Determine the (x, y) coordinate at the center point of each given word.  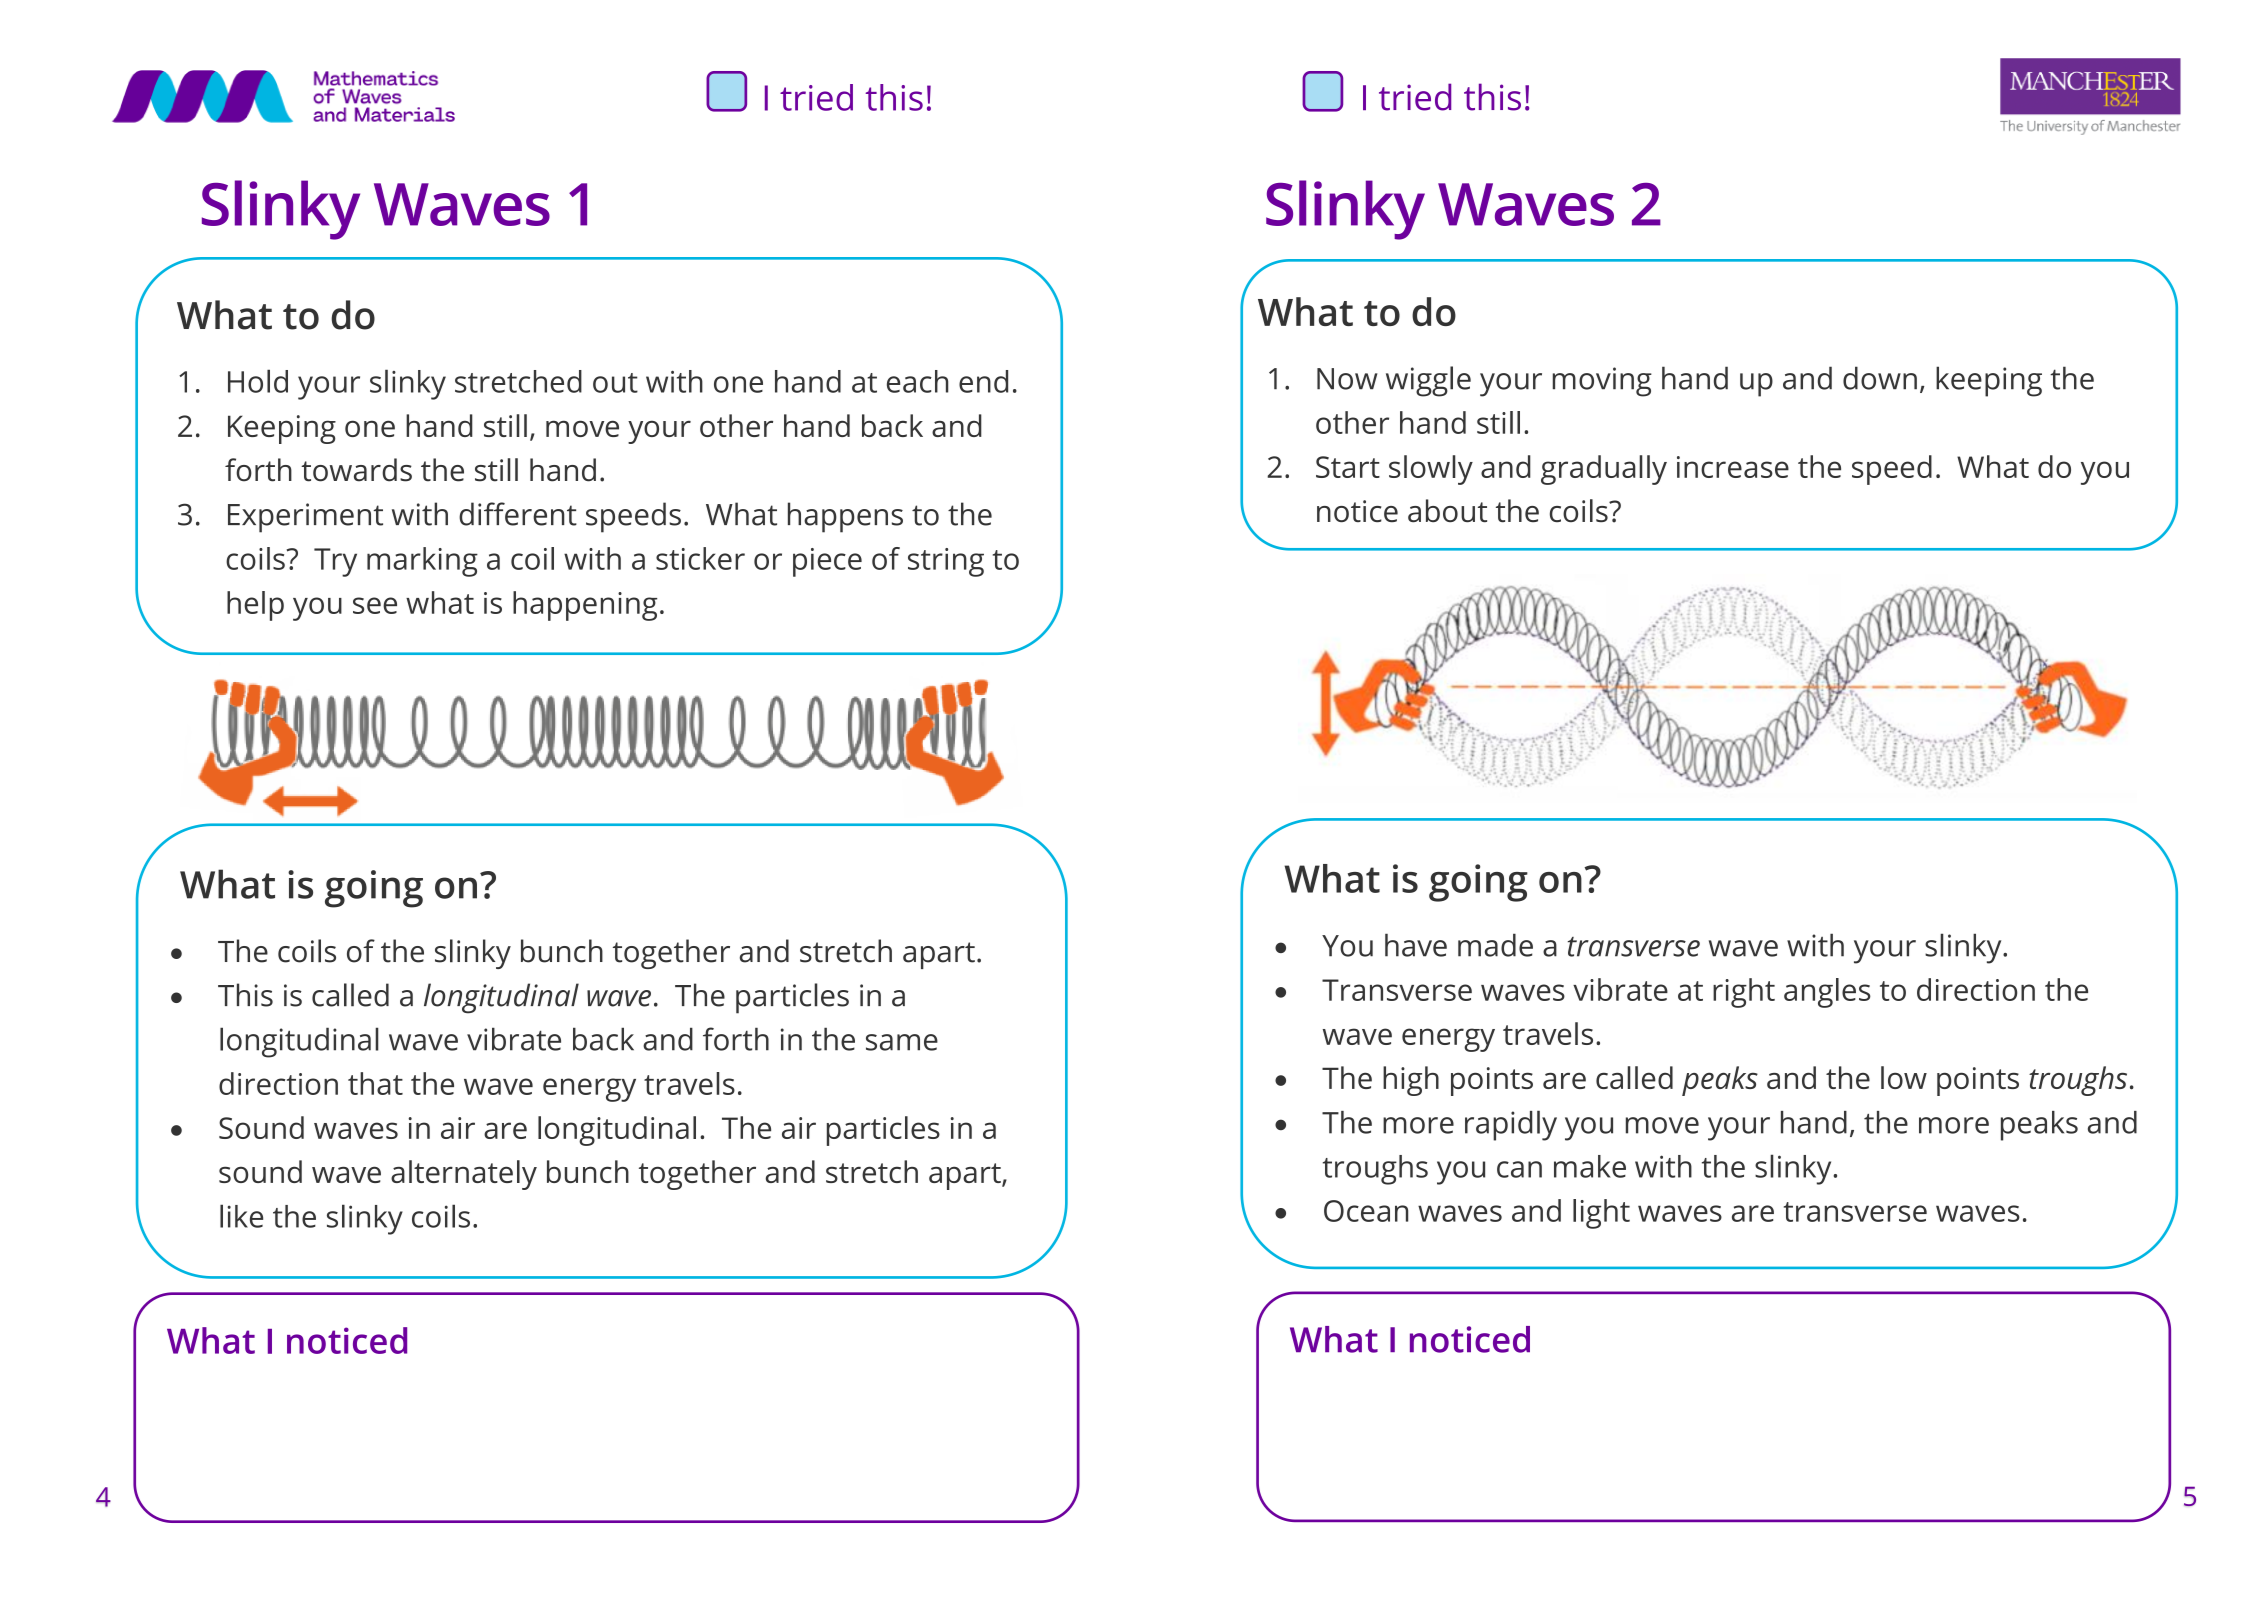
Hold (258, 381)
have (1416, 945)
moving (1602, 382)
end (983, 381)
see (375, 605)
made (1495, 945)
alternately (464, 1175)
